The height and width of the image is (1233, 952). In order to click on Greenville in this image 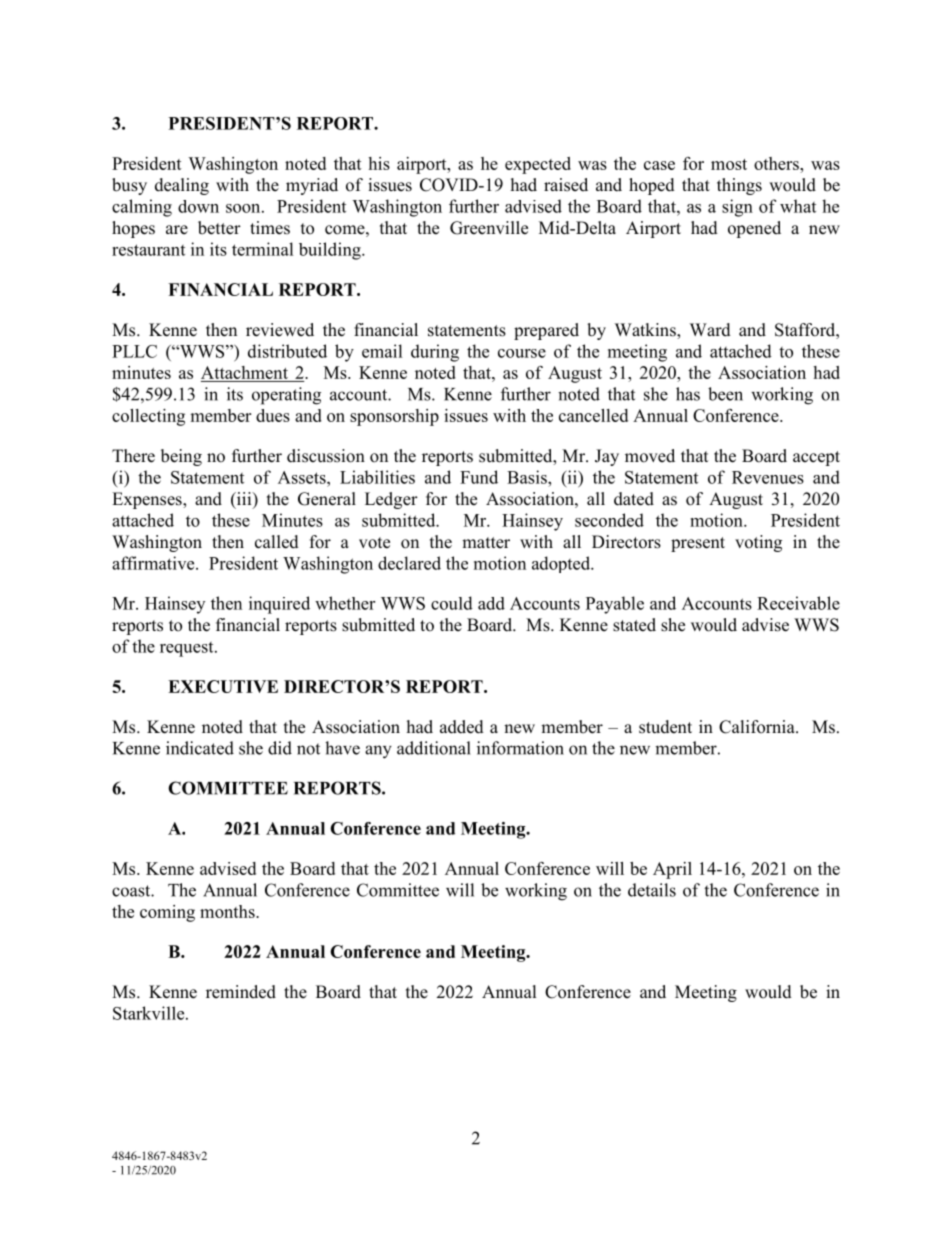, I will do `click(489, 228)`.
